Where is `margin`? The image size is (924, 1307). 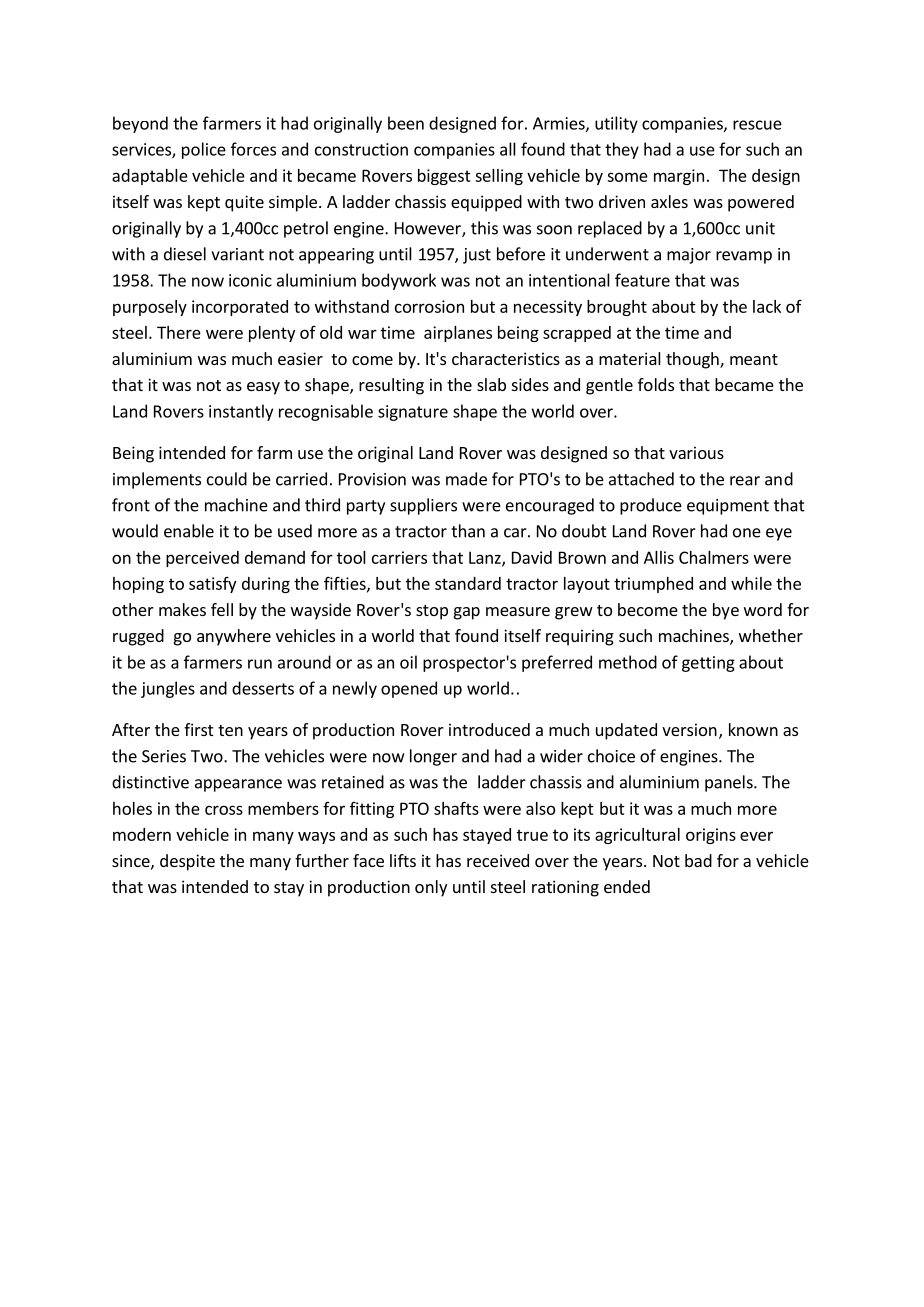
margin is located at coordinates (679, 177).
